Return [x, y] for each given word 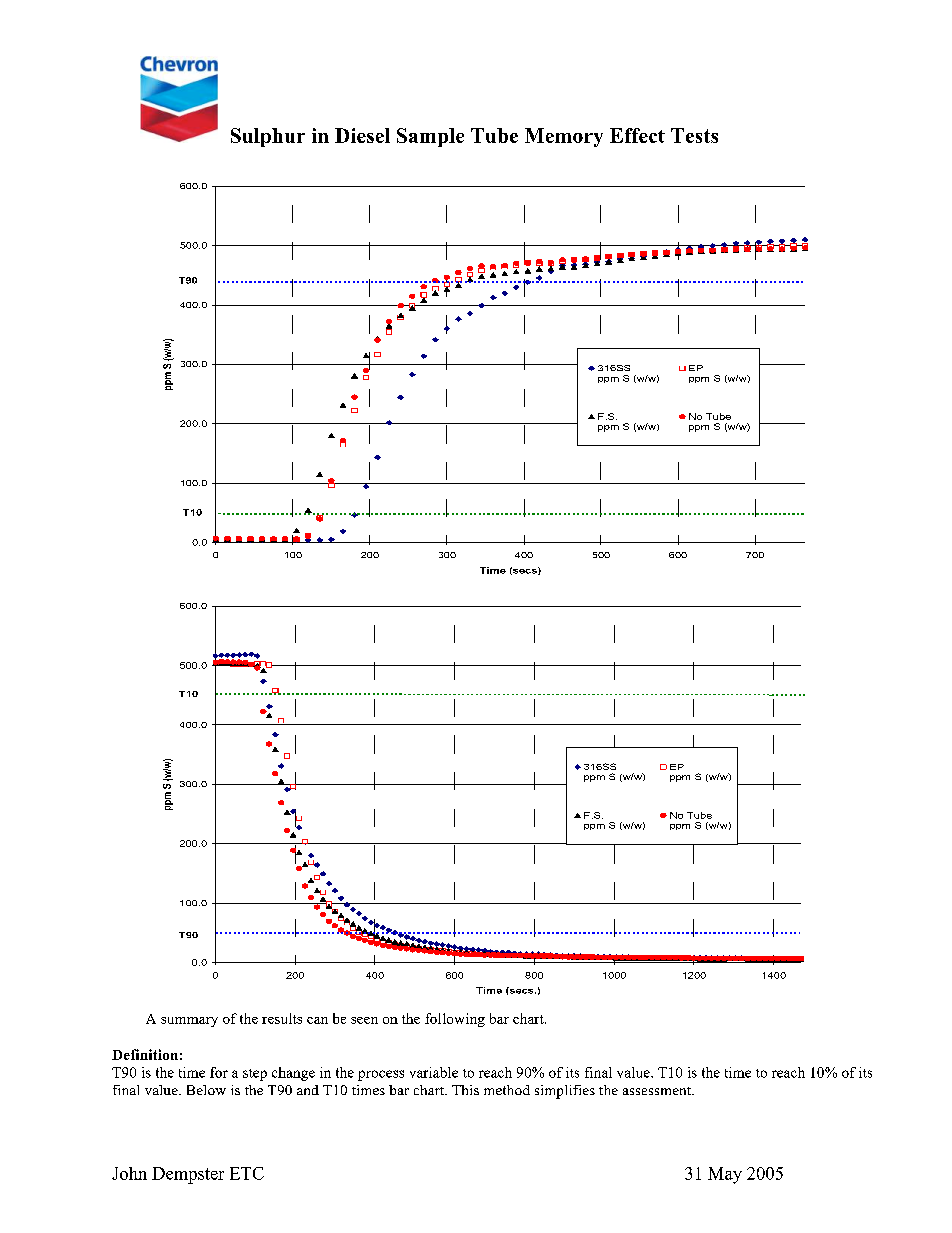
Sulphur [268, 137]
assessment [658, 1091]
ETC [247, 1173]
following [455, 1020]
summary [189, 1022]
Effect [637, 135]
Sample [430, 137]
